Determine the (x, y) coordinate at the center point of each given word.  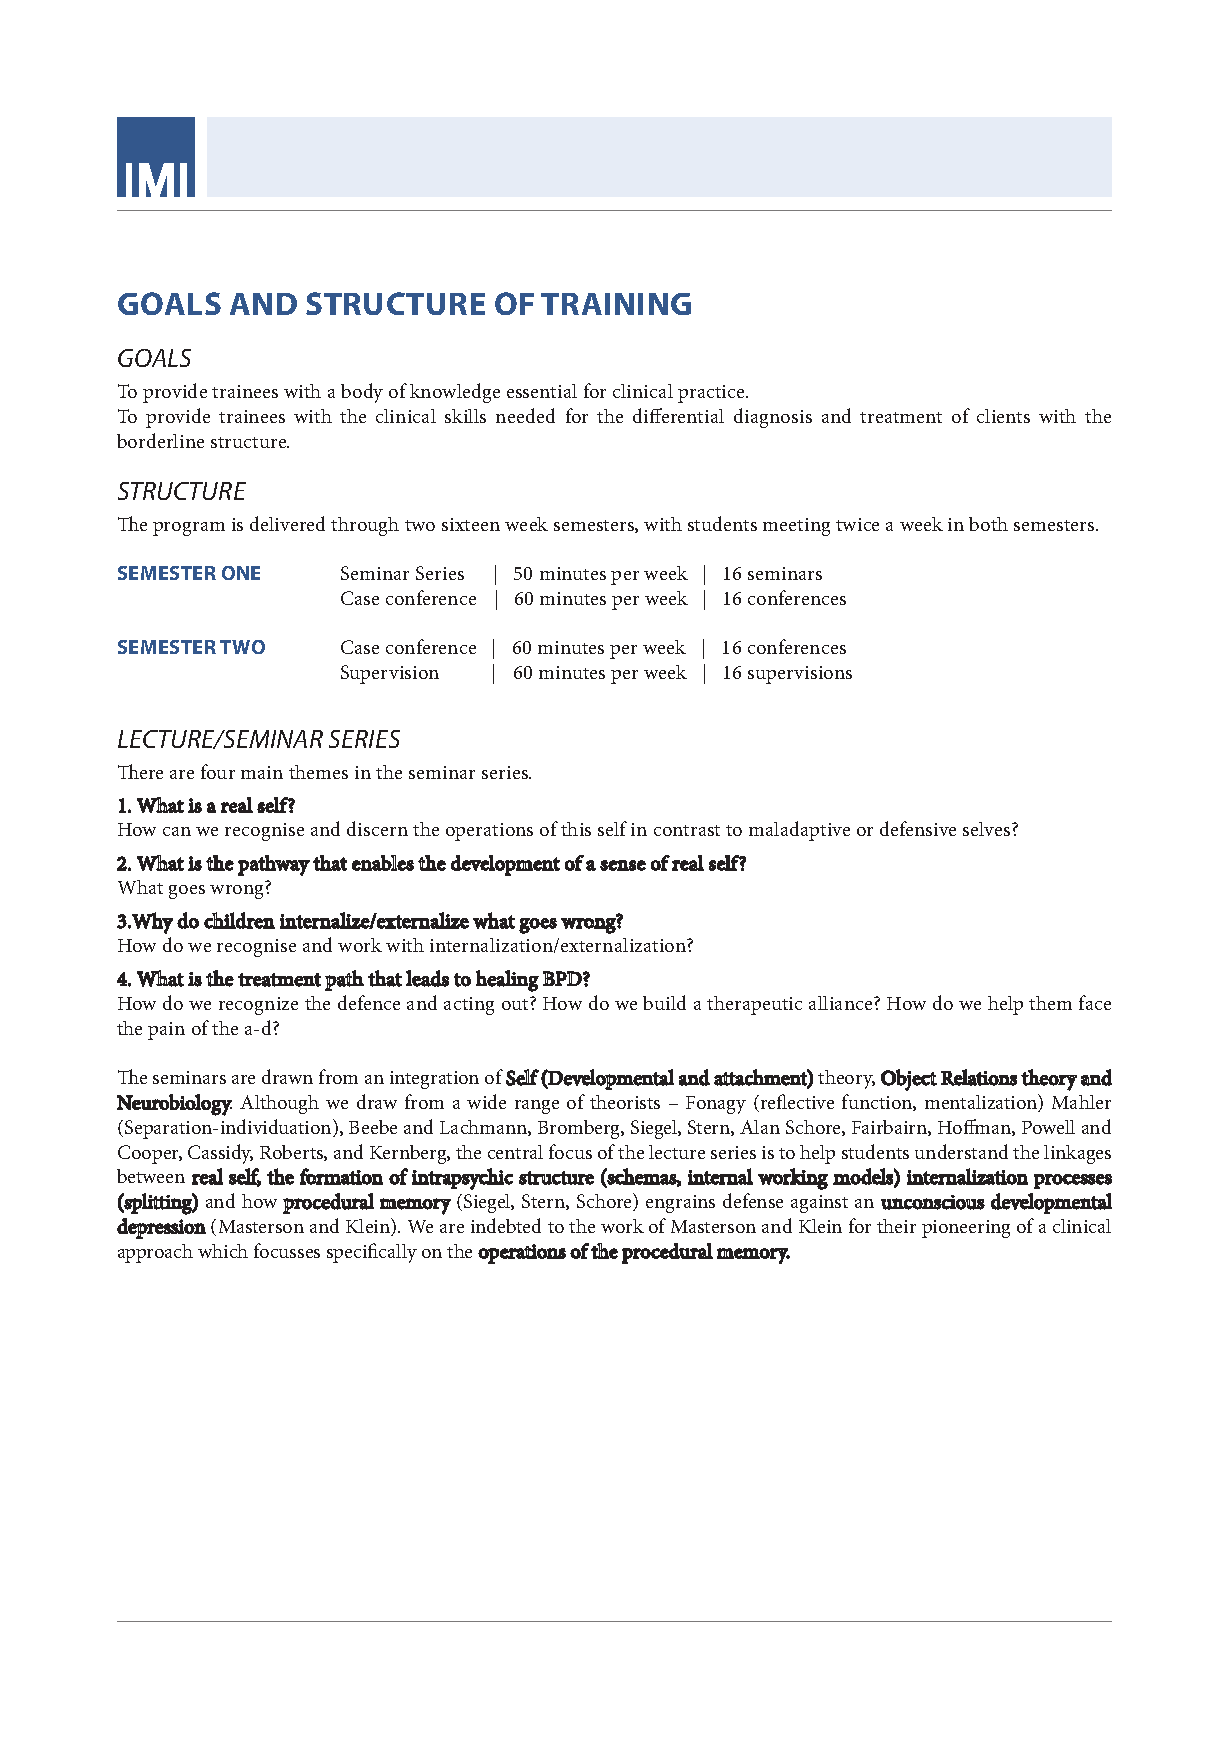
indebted (506, 1225)
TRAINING (616, 304)
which (223, 1251)
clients (1003, 416)
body (362, 393)
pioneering (966, 1229)
